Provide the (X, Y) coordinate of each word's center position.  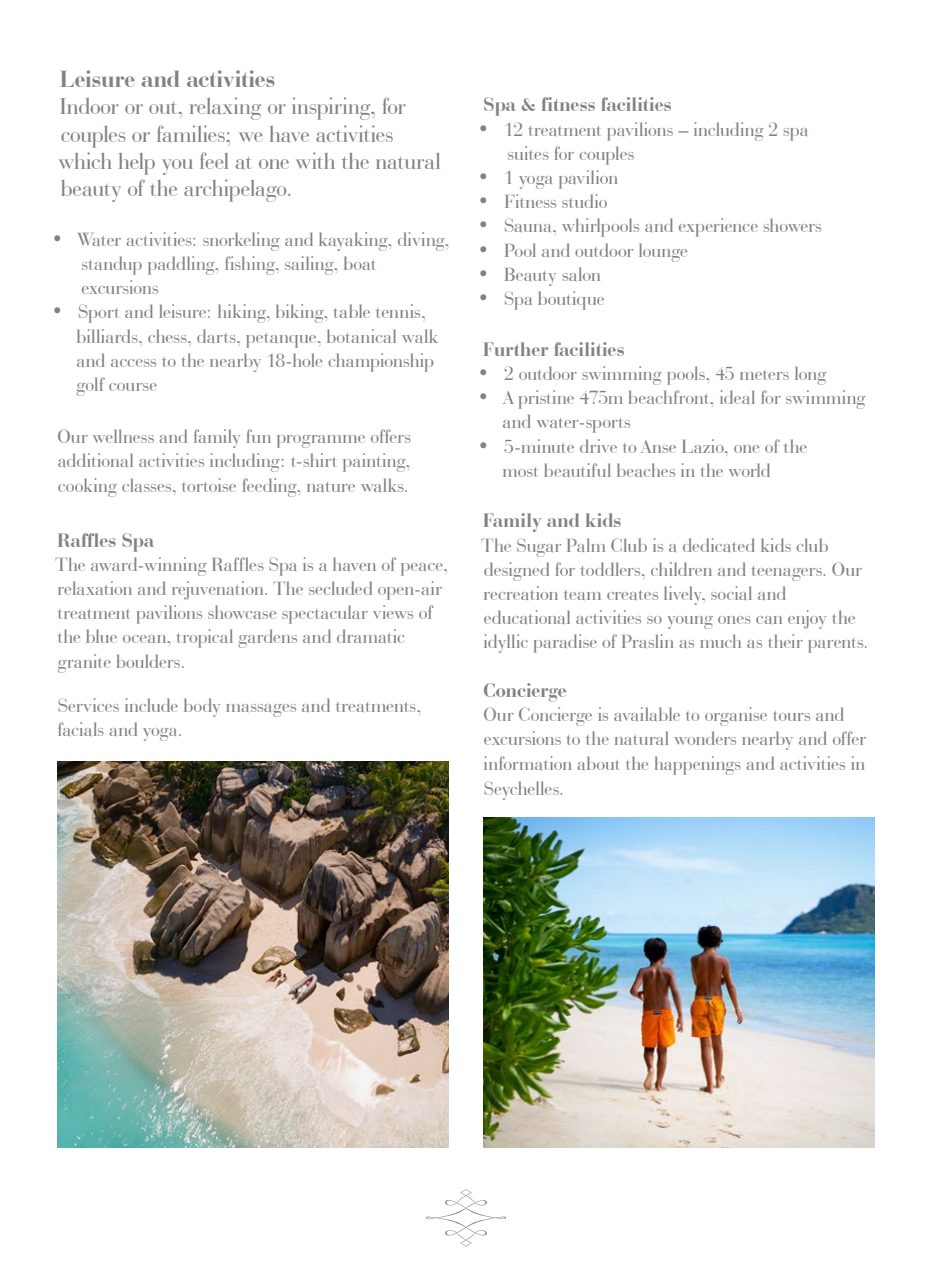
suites (528, 153)
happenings (698, 765)
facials (81, 729)
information (527, 763)
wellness (123, 436)
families (192, 133)
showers (792, 225)
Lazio (704, 446)
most (520, 472)
